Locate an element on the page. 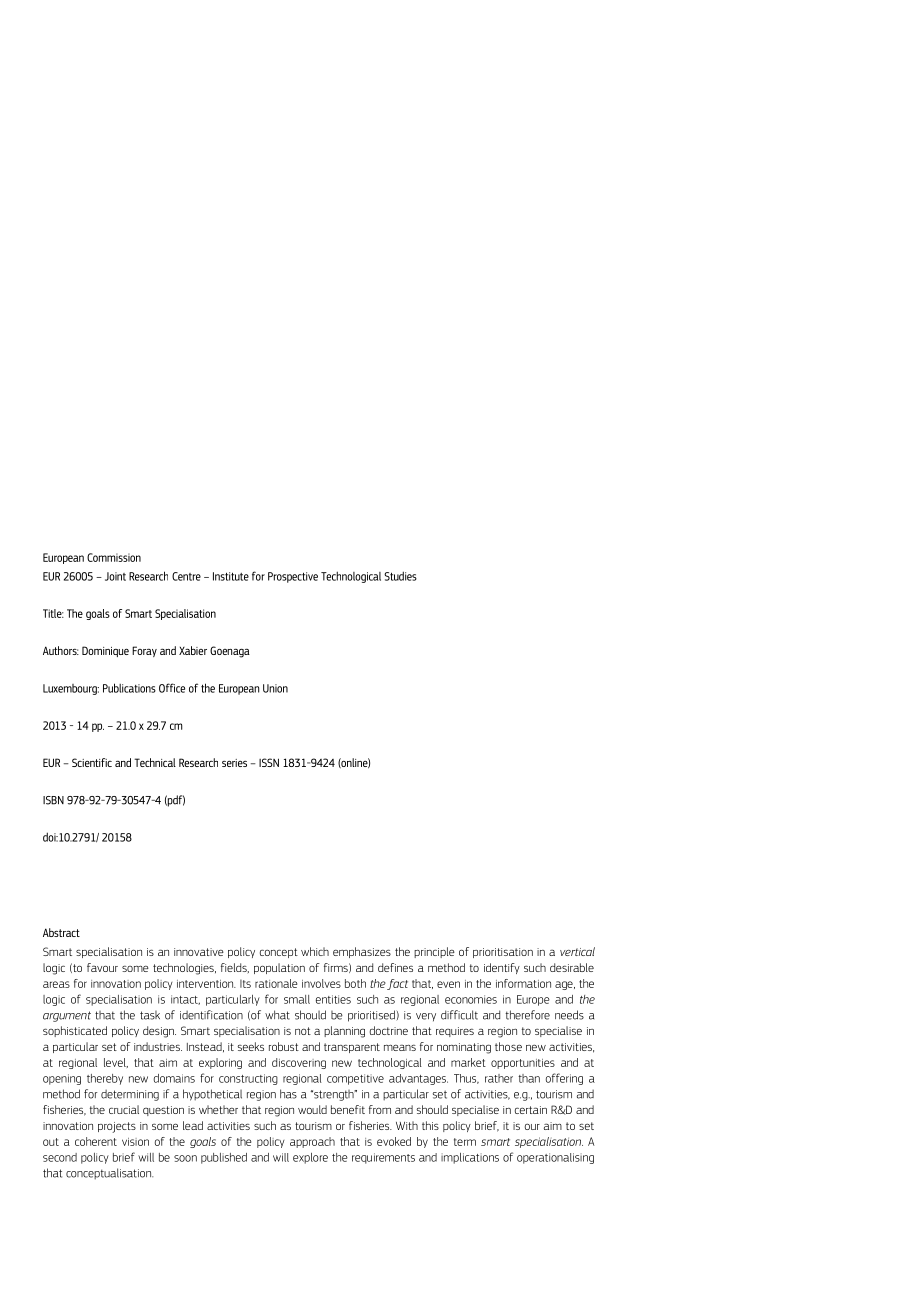  ISBN is located at coordinates (53, 800).
